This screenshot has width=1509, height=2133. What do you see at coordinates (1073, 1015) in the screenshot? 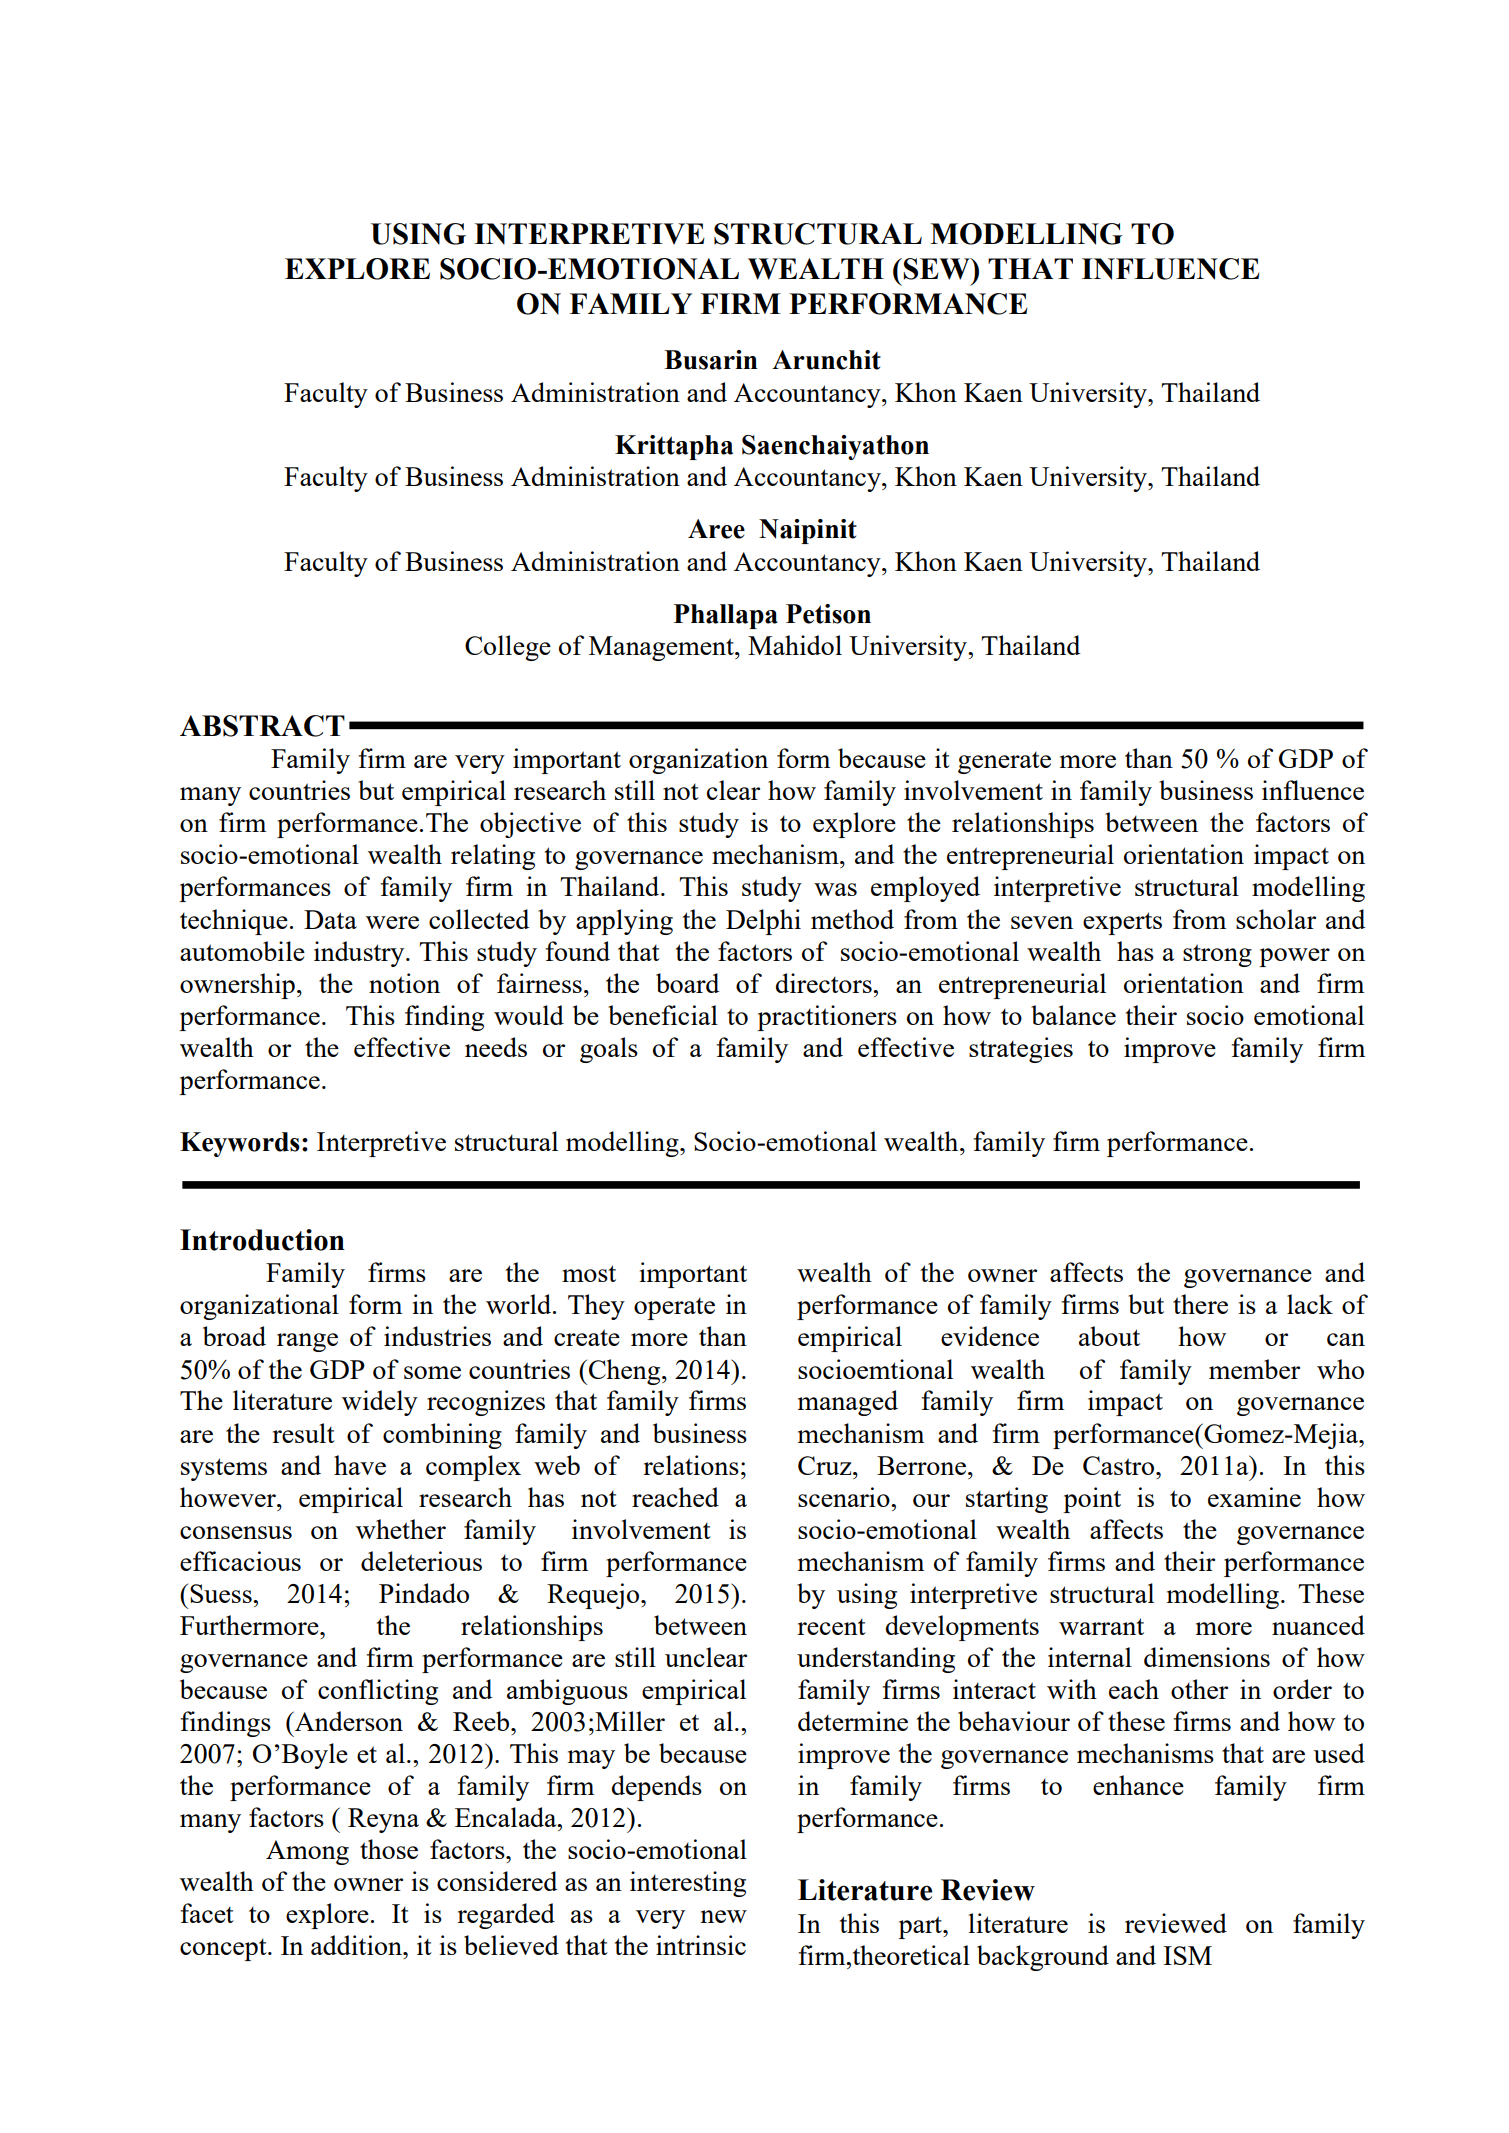
I see `balance` at bounding box center [1073, 1015].
